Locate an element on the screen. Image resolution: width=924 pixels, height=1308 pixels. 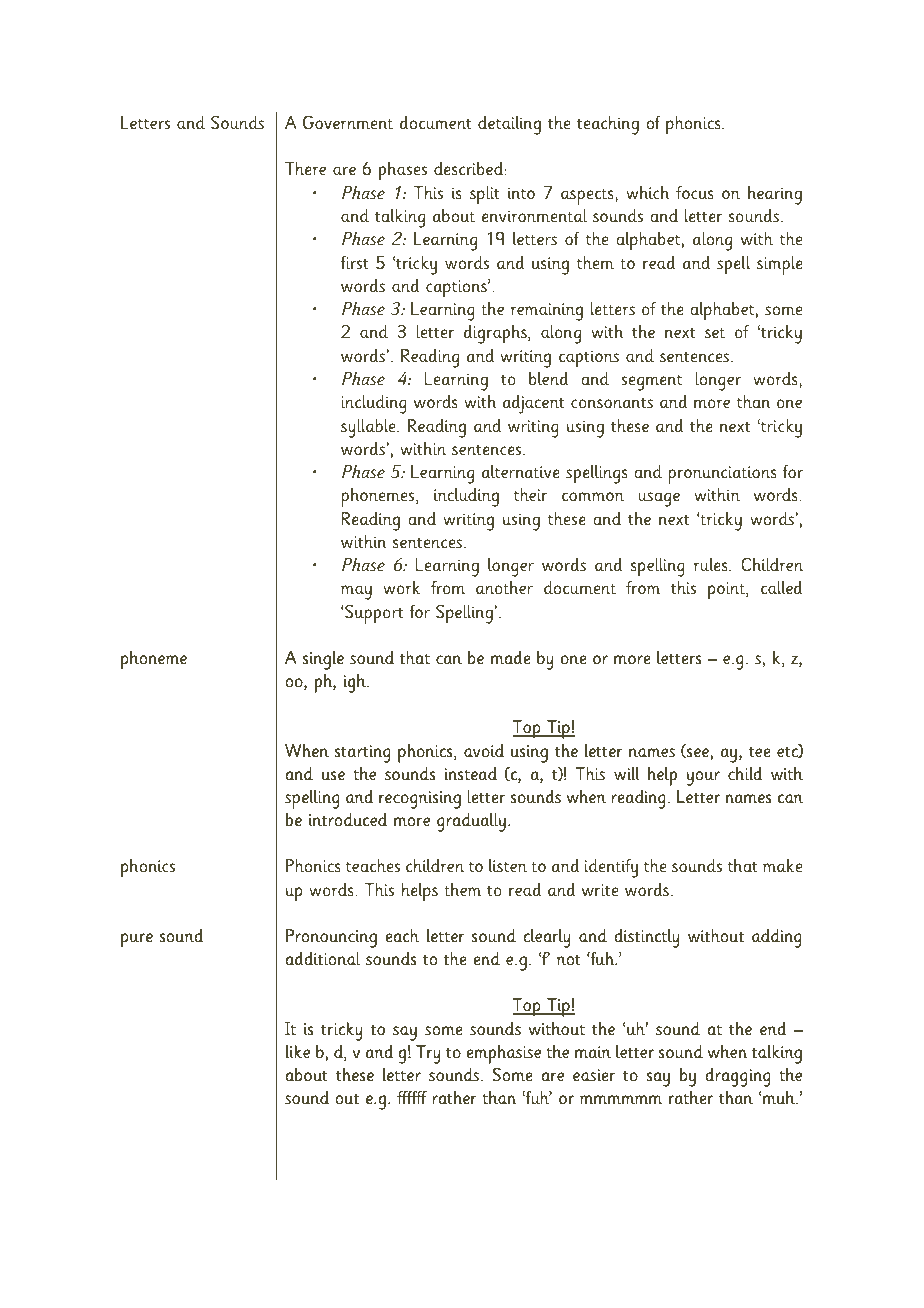
syllable is located at coordinates (369, 428).
